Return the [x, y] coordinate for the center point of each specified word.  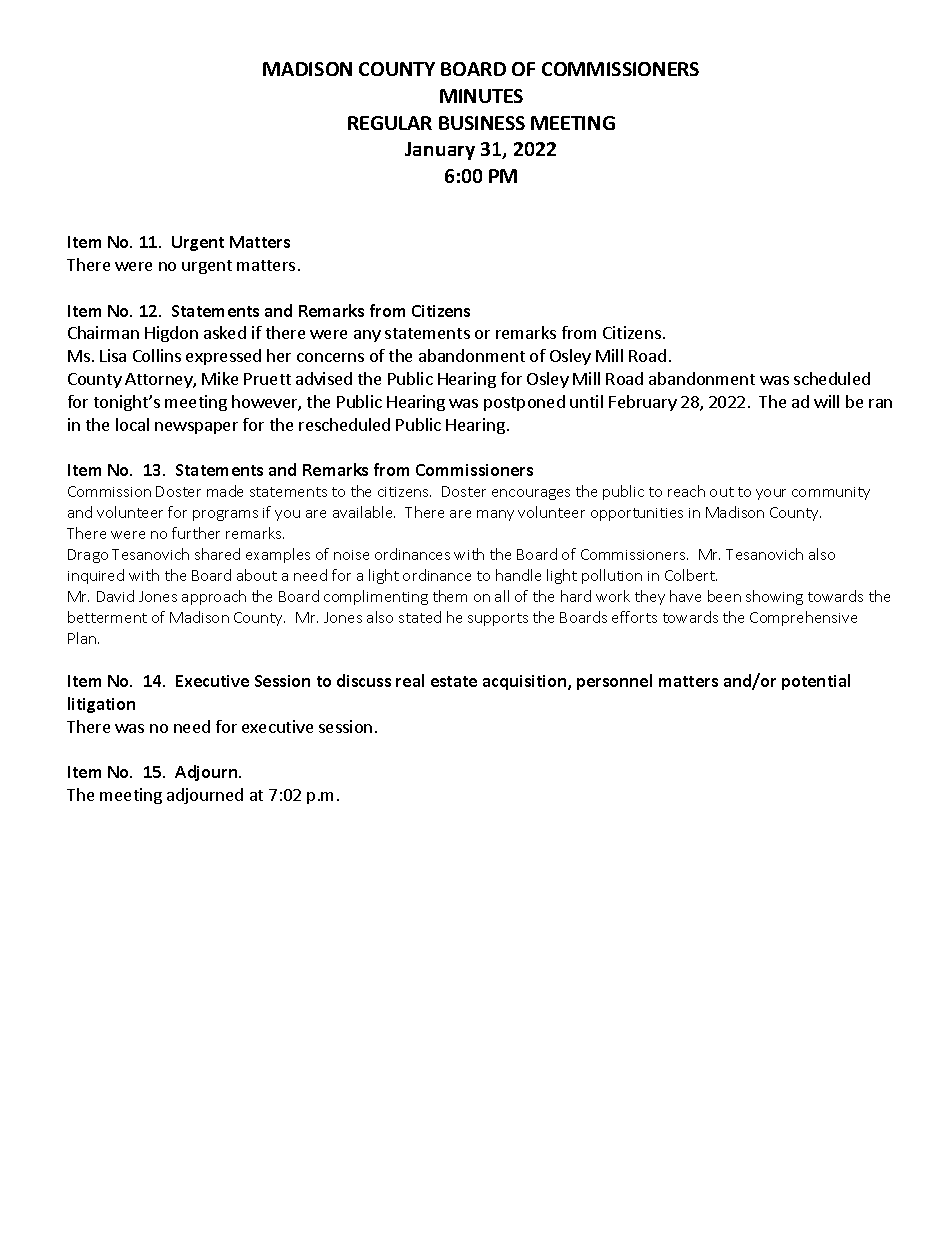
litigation [101, 705]
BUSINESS [482, 123]
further [196, 533]
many [495, 515]
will [826, 401]
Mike [220, 378]
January [440, 151]
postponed [524, 403]
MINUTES [481, 96]
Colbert [691, 575]
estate [454, 681]
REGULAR [390, 123]
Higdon [171, 334]
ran [880, 403]
